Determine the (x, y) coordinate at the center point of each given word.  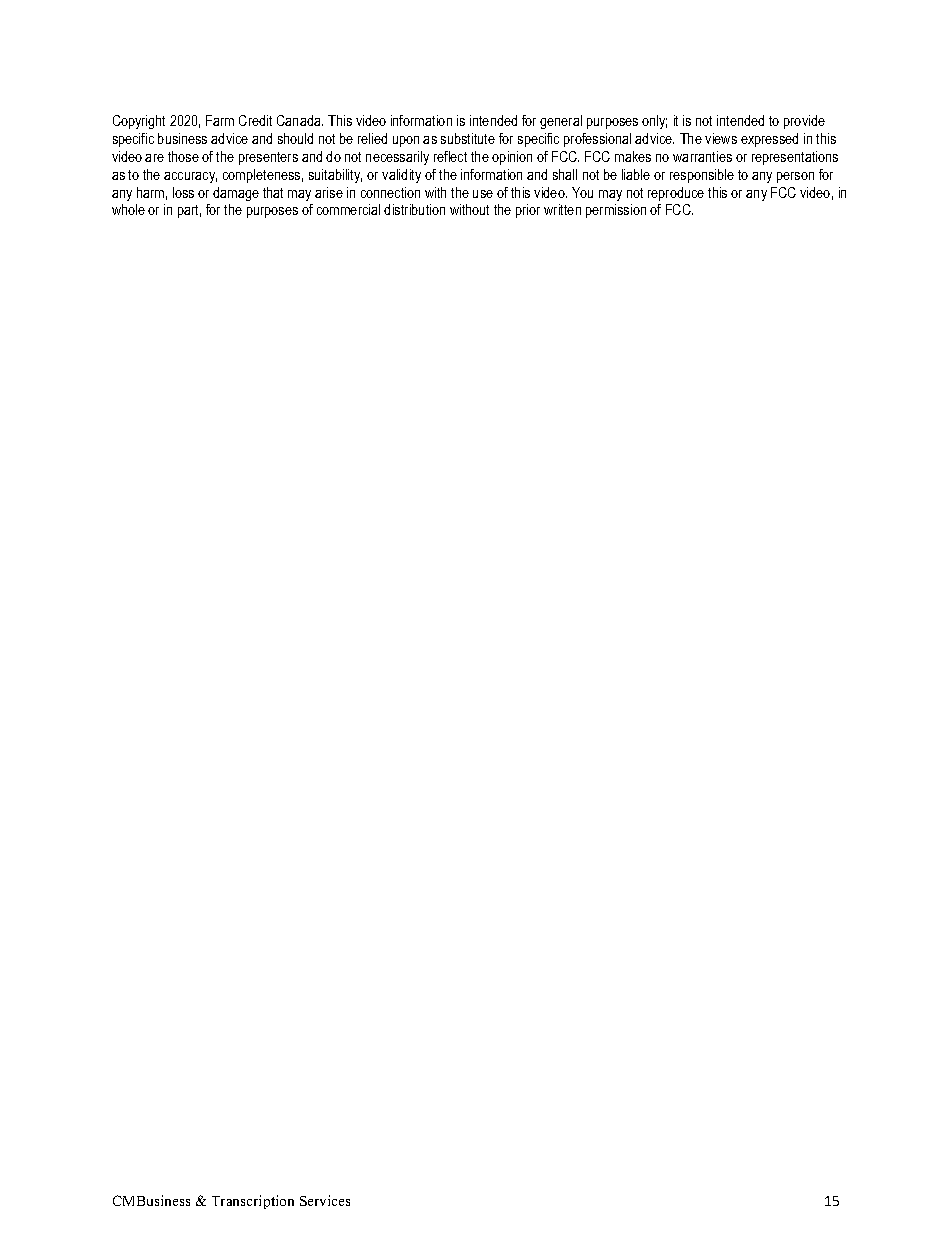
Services (325, 1200)
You (582, 192)
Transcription (253, 1202)
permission (616, 211)
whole (128, 209)
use (483, 194)
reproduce (676, 194)
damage (236, 194)
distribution (414, 209)
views (721, 138)
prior (528, 211)
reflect (450, 156)
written (562, 209)
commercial (348, 209)
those (183, 156)
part (189, 211)
